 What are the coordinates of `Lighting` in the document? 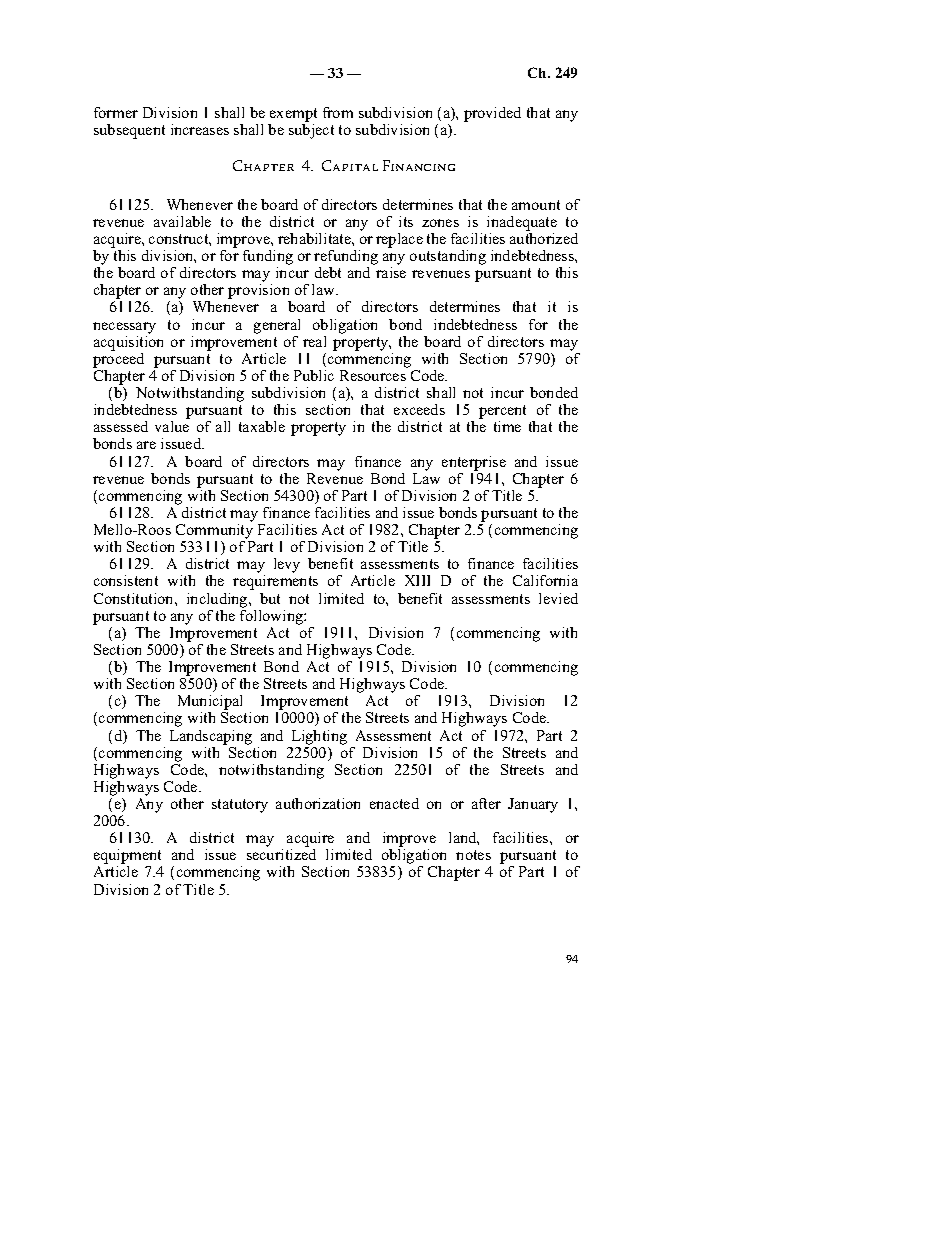 It's located at (319, 737).
